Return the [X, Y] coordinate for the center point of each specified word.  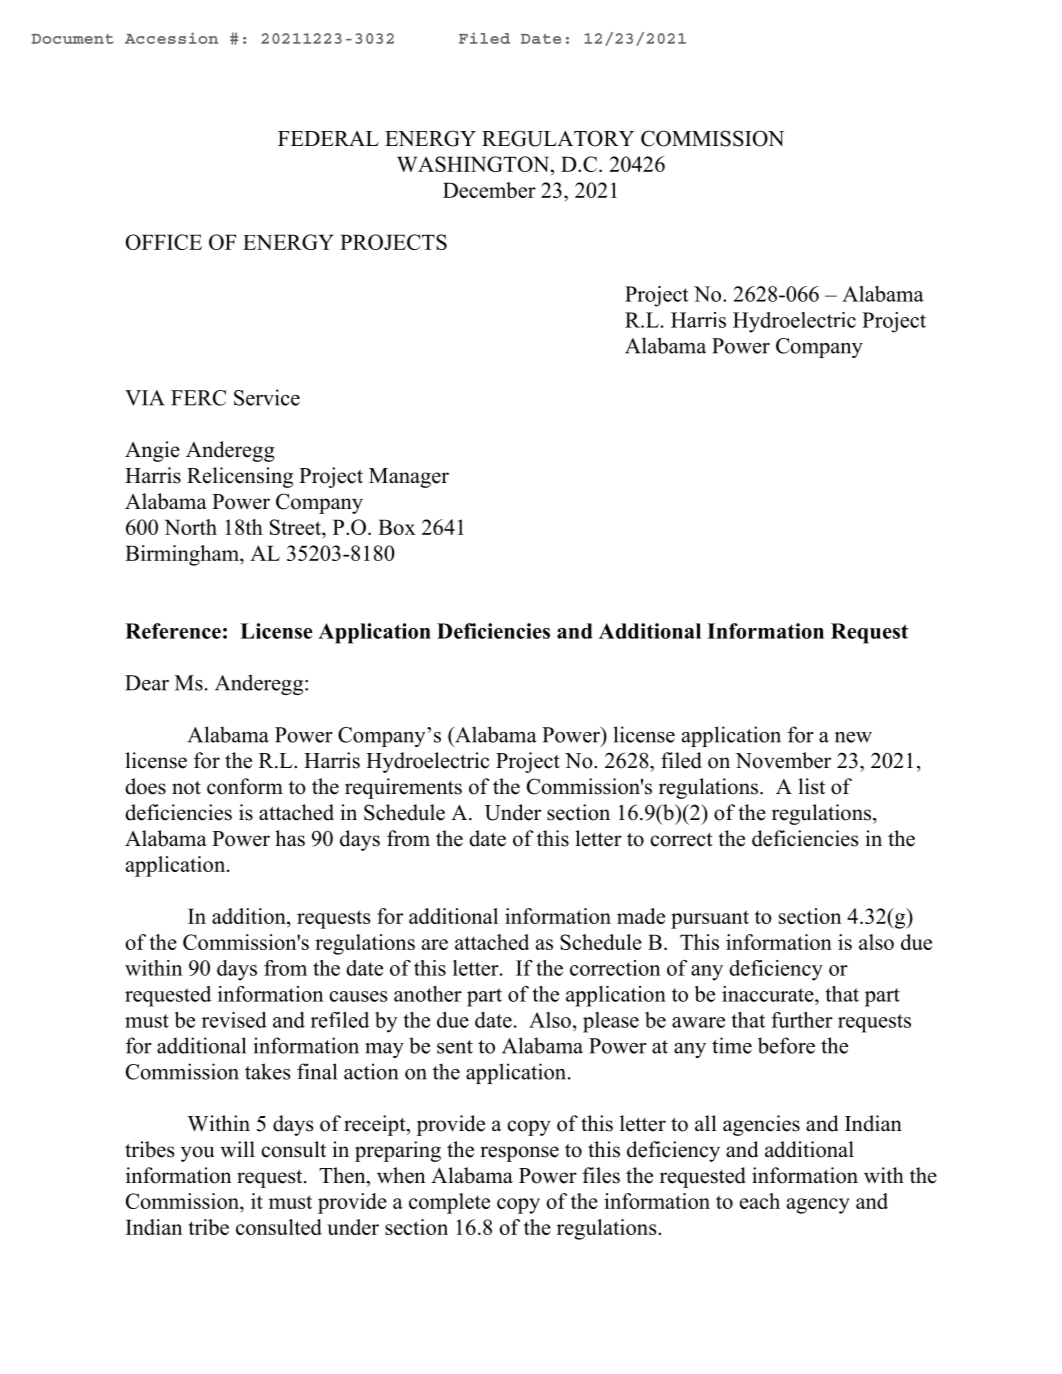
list [811, 786]
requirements [403, 788]
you [197, 1154]
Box [397, 527]
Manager [409, 478]
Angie [152, 451]
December [489, 190]
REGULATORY [558, 138]
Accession [171, 38]
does [145, 786]
